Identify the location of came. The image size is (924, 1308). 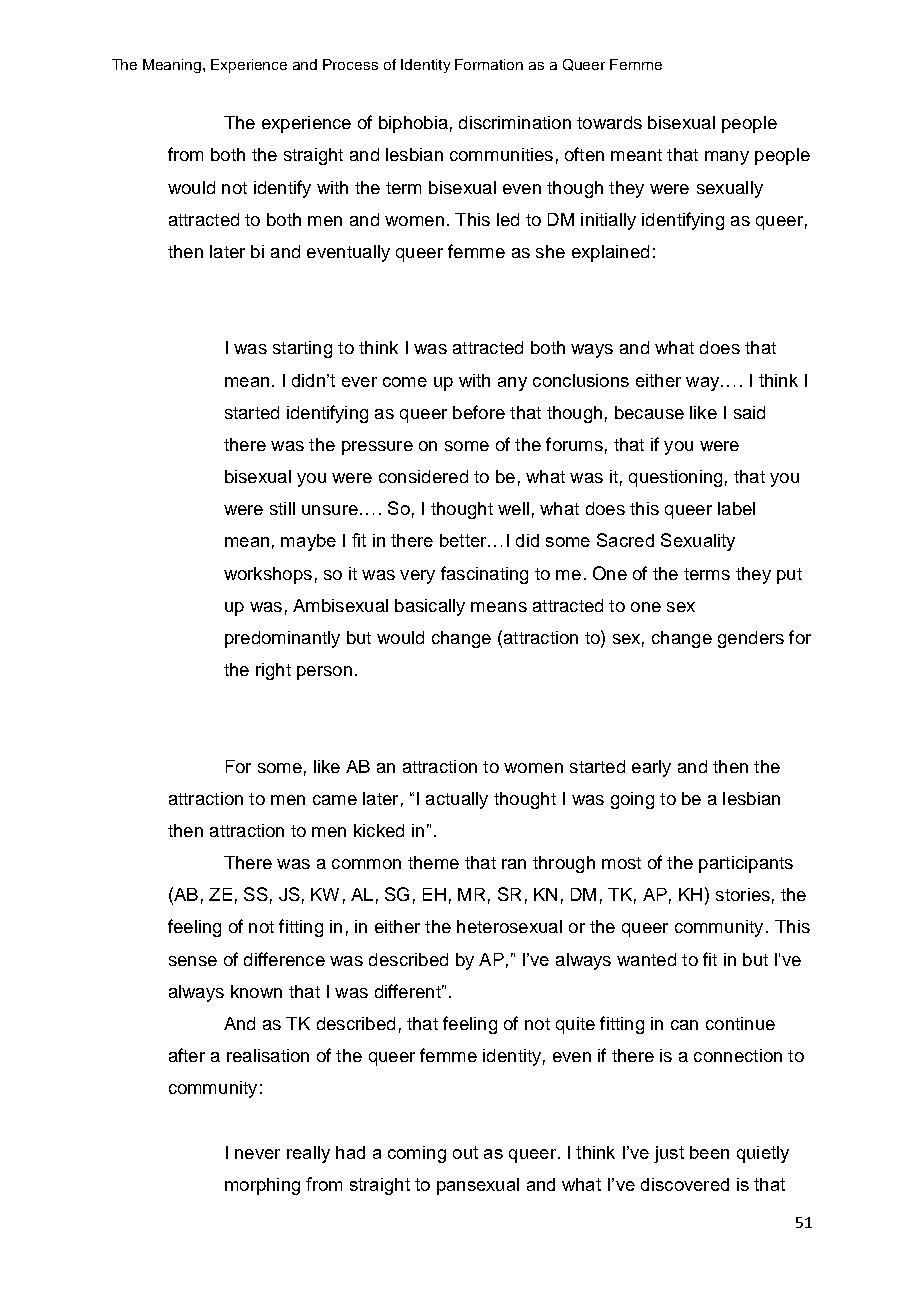
(335, 800).
